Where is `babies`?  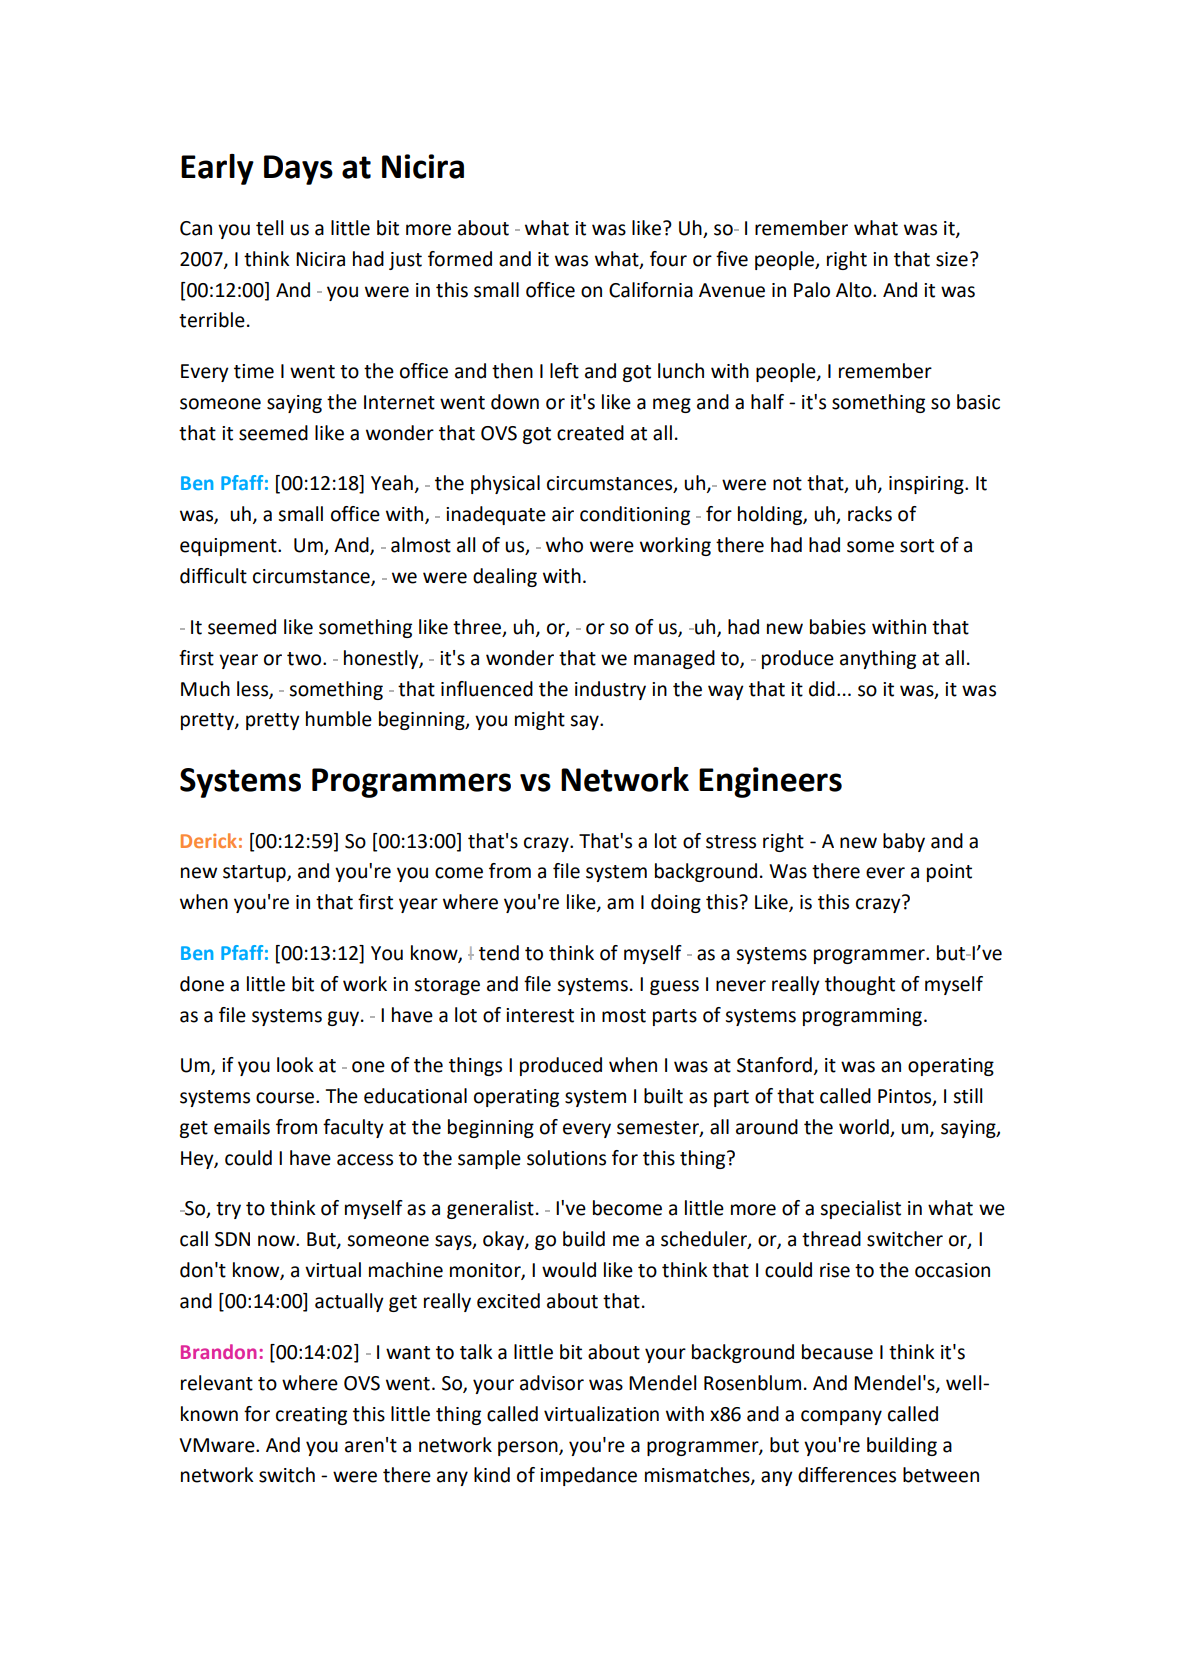
babies is located at coordinates (838, 627).
